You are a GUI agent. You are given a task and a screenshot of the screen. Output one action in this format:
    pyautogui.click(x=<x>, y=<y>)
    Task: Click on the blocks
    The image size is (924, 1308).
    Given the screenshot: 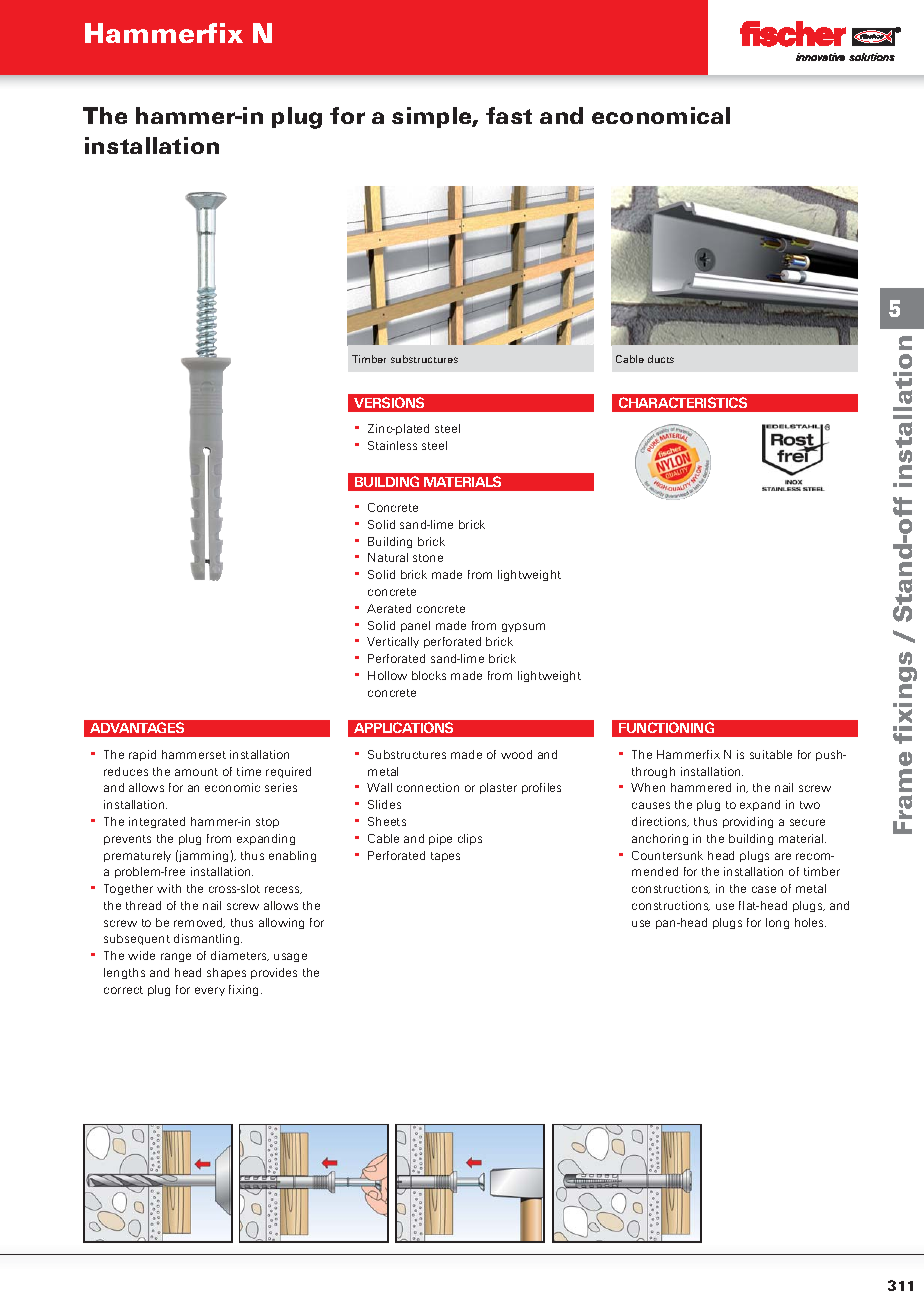 What is the action you would take?
    pyautogui.click(x=429, y=675)
